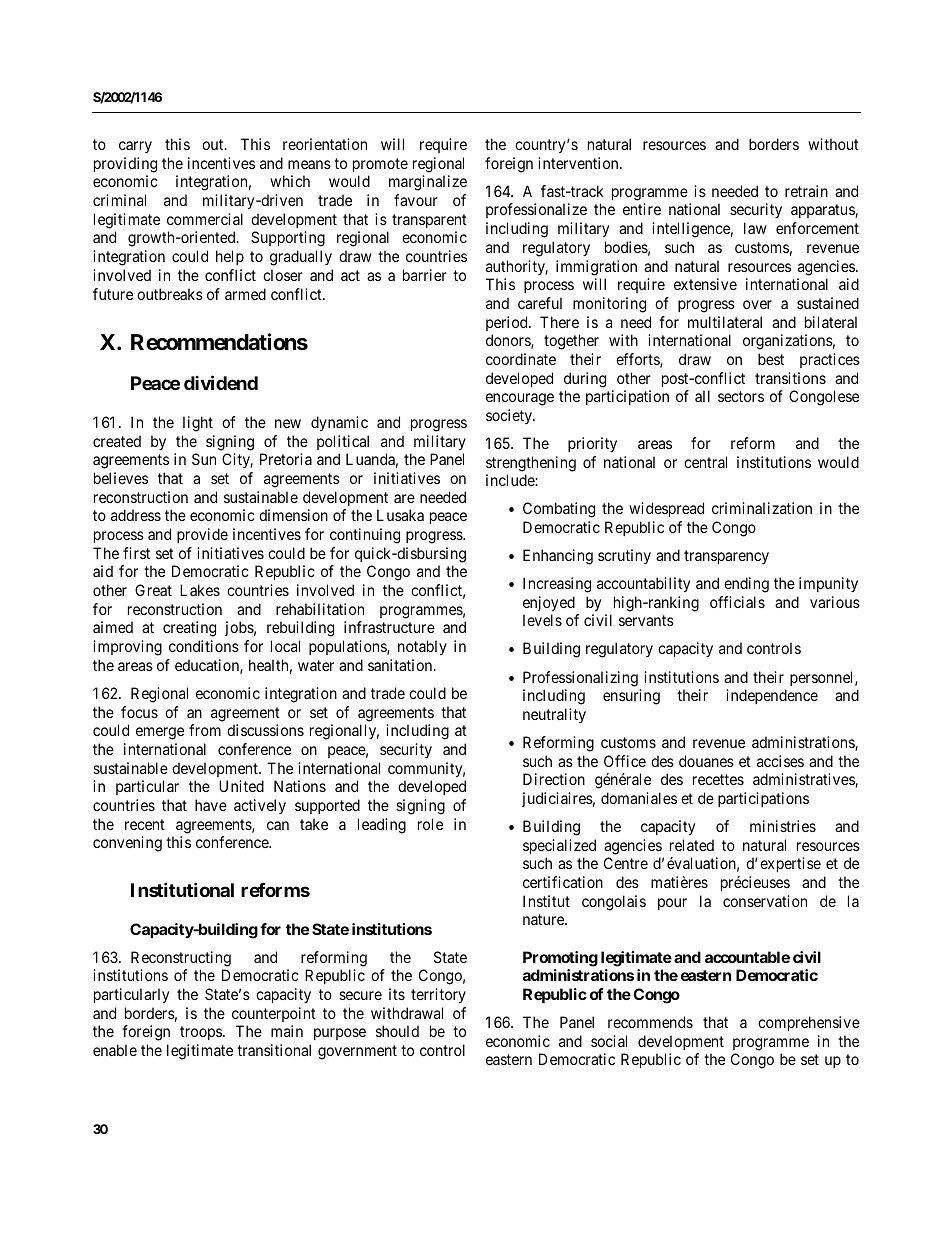 This image has width=952, height=1233. What do you see at coordinates (554, 715) in the image?
I see `neutrality` at bounding box center [554, 715].
